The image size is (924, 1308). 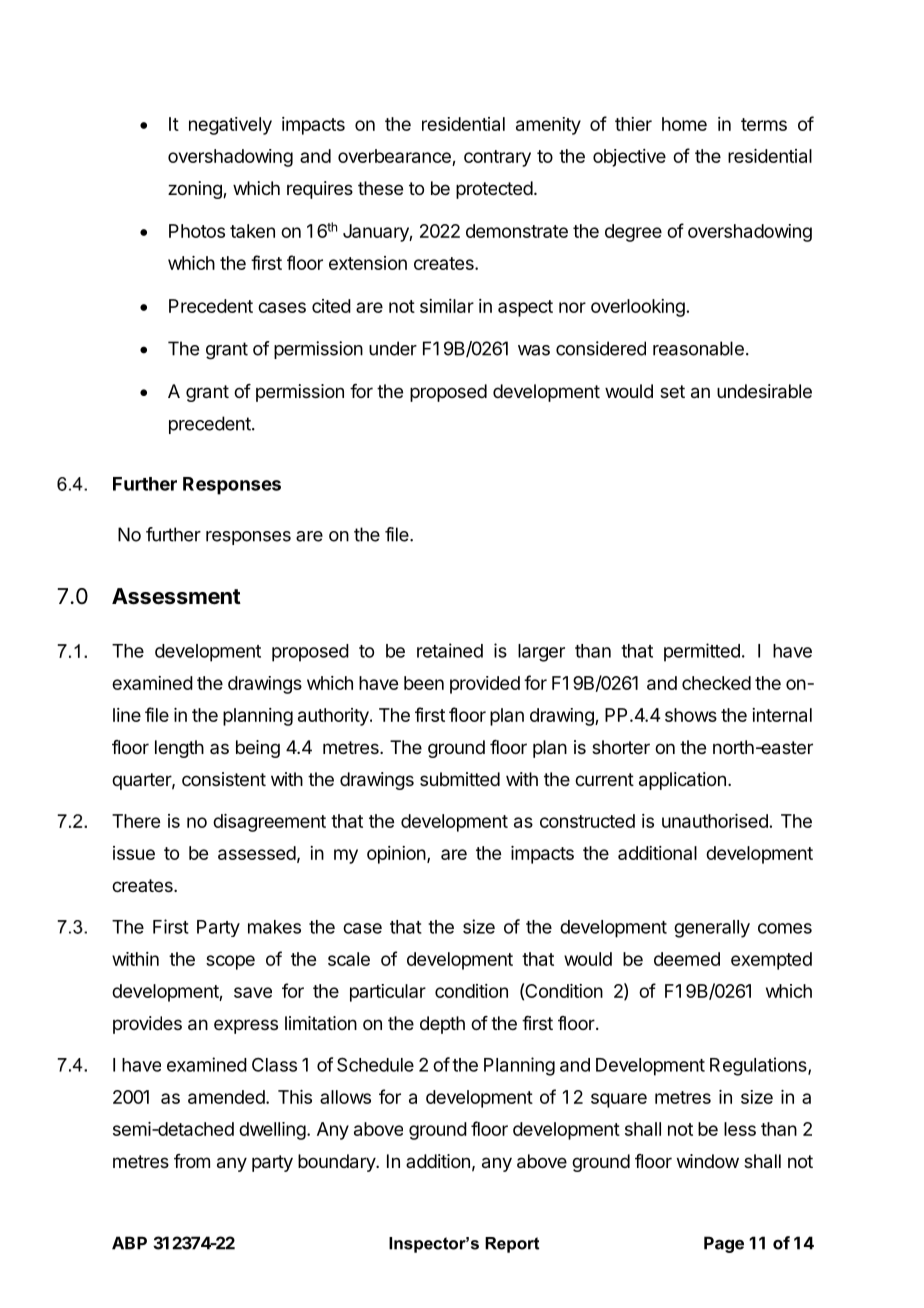 What do you see at coordinates (331, 306) in the screenshot?
I see `cited` at bounding box center [331, 306].
